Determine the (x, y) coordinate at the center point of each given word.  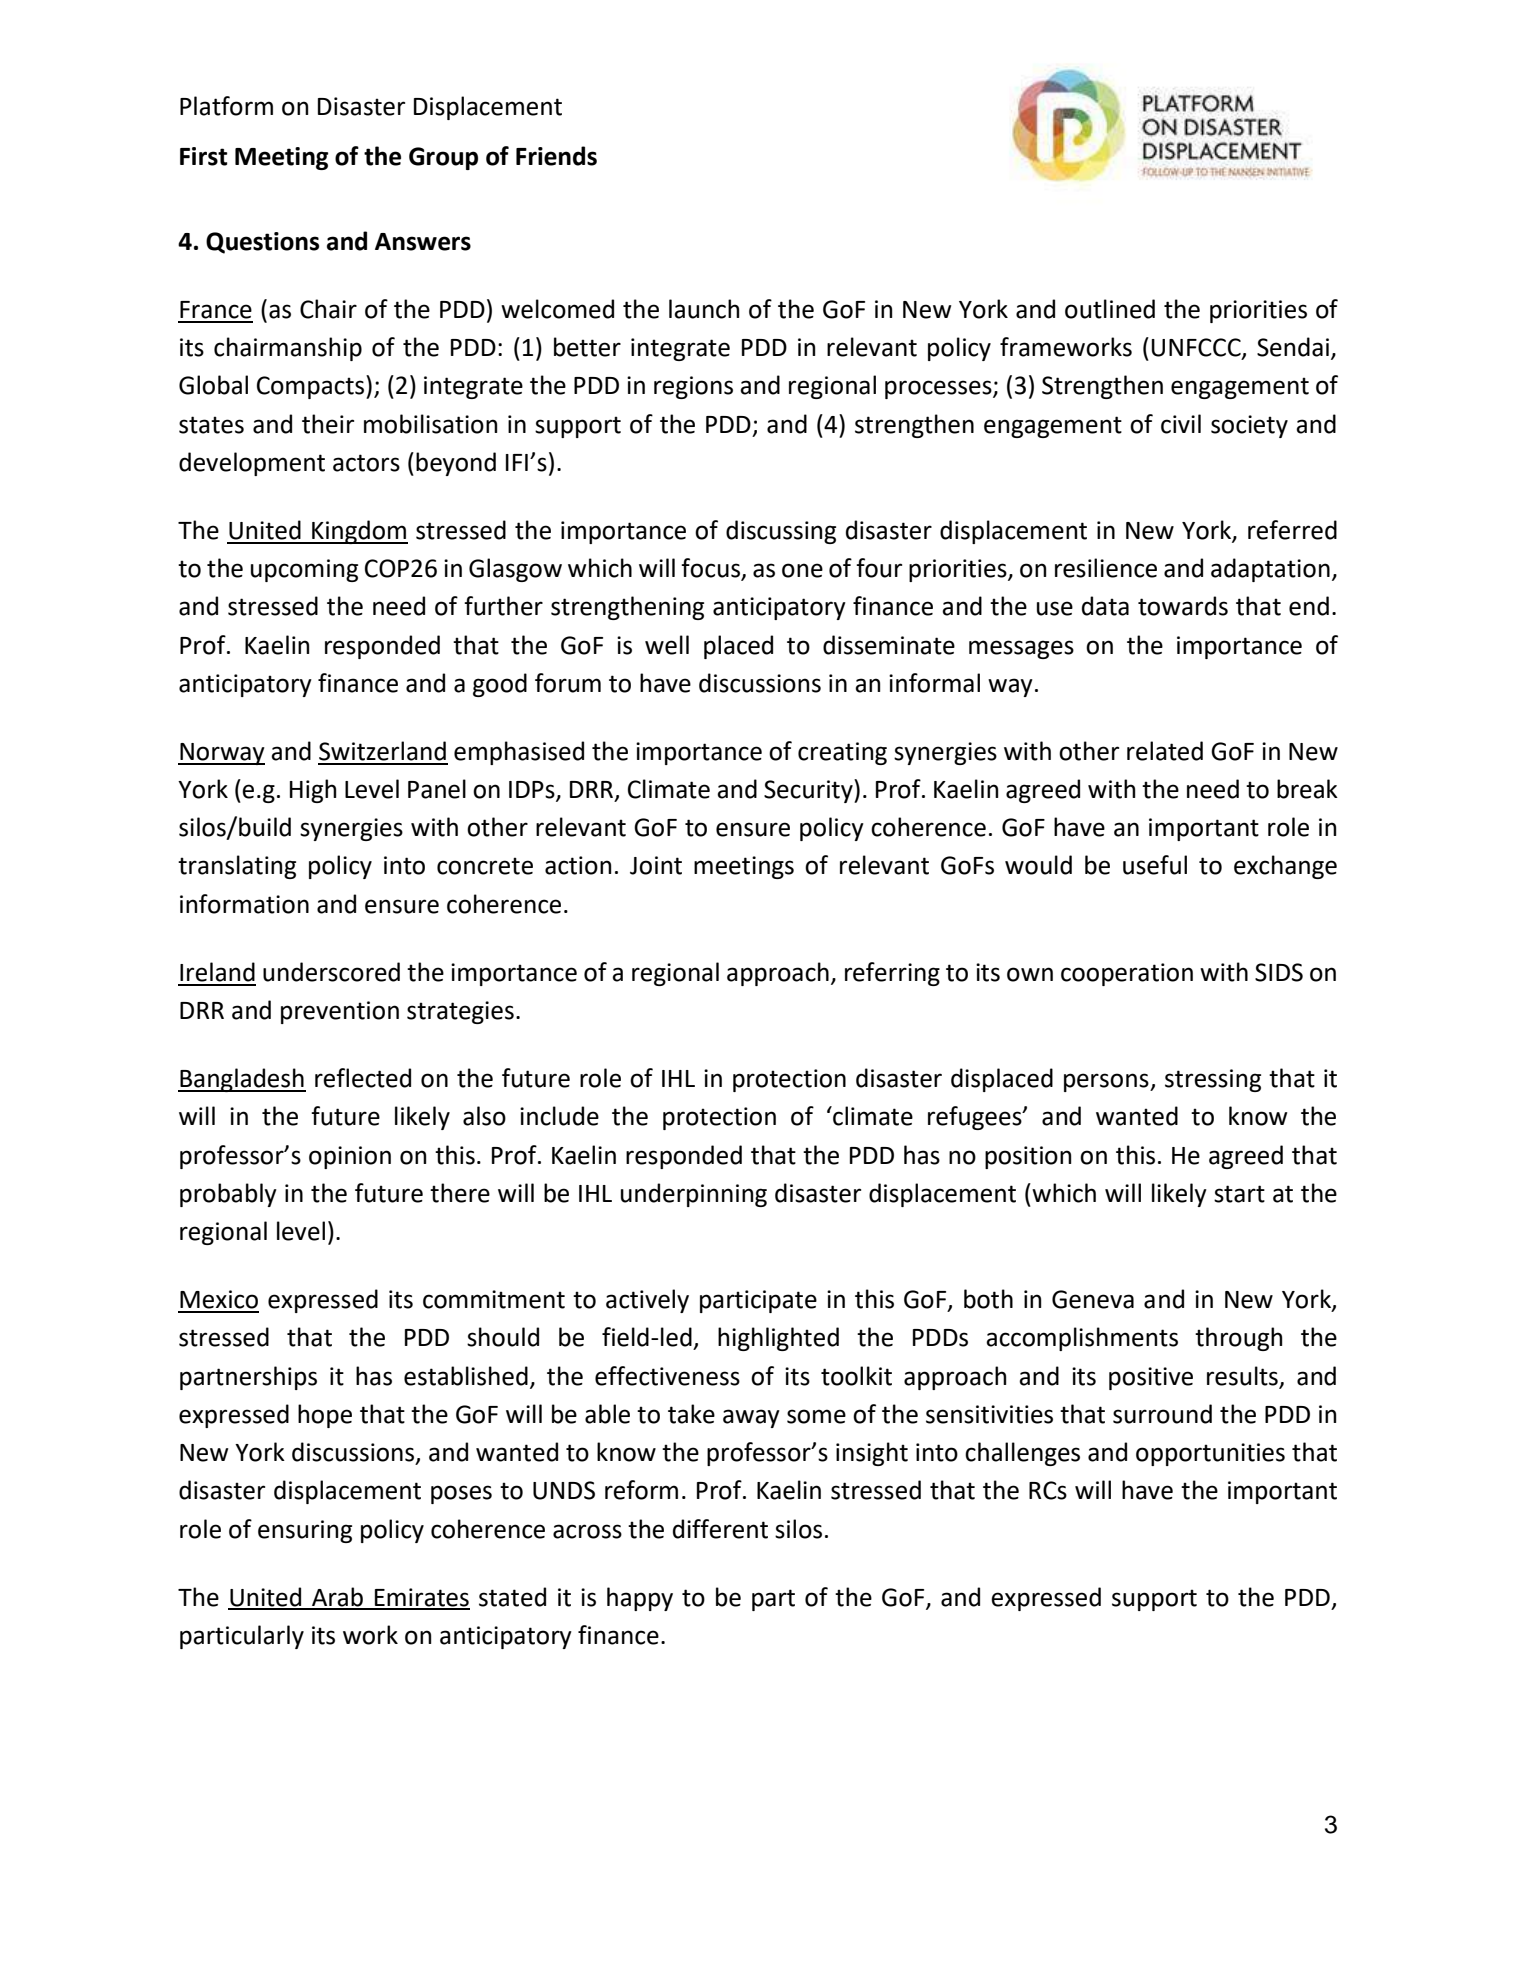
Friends (556, 156)
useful (1155, 865)
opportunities (1210, 1454)
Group (443, 158)
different (720, 1529)
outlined (1110, 309)
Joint (656, 865)
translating (237, 867)
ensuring (305, 1531)
